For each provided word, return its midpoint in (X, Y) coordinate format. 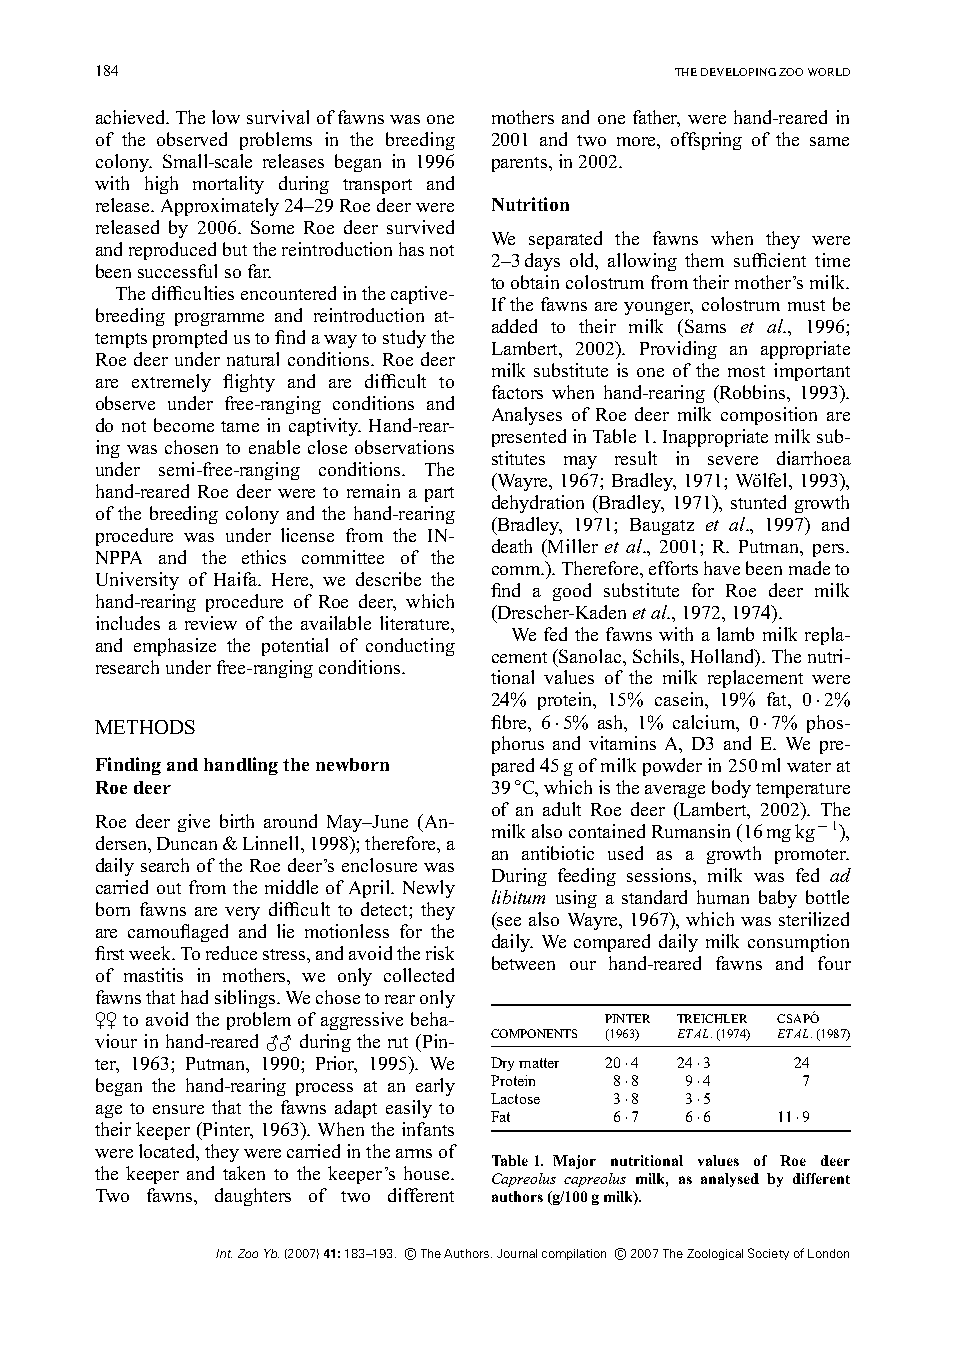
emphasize (175, 647)
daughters (253, 1197)
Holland (724, 656)
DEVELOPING (738, 72)
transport (377, 186)
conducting (410, 647)
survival (278, 117)
